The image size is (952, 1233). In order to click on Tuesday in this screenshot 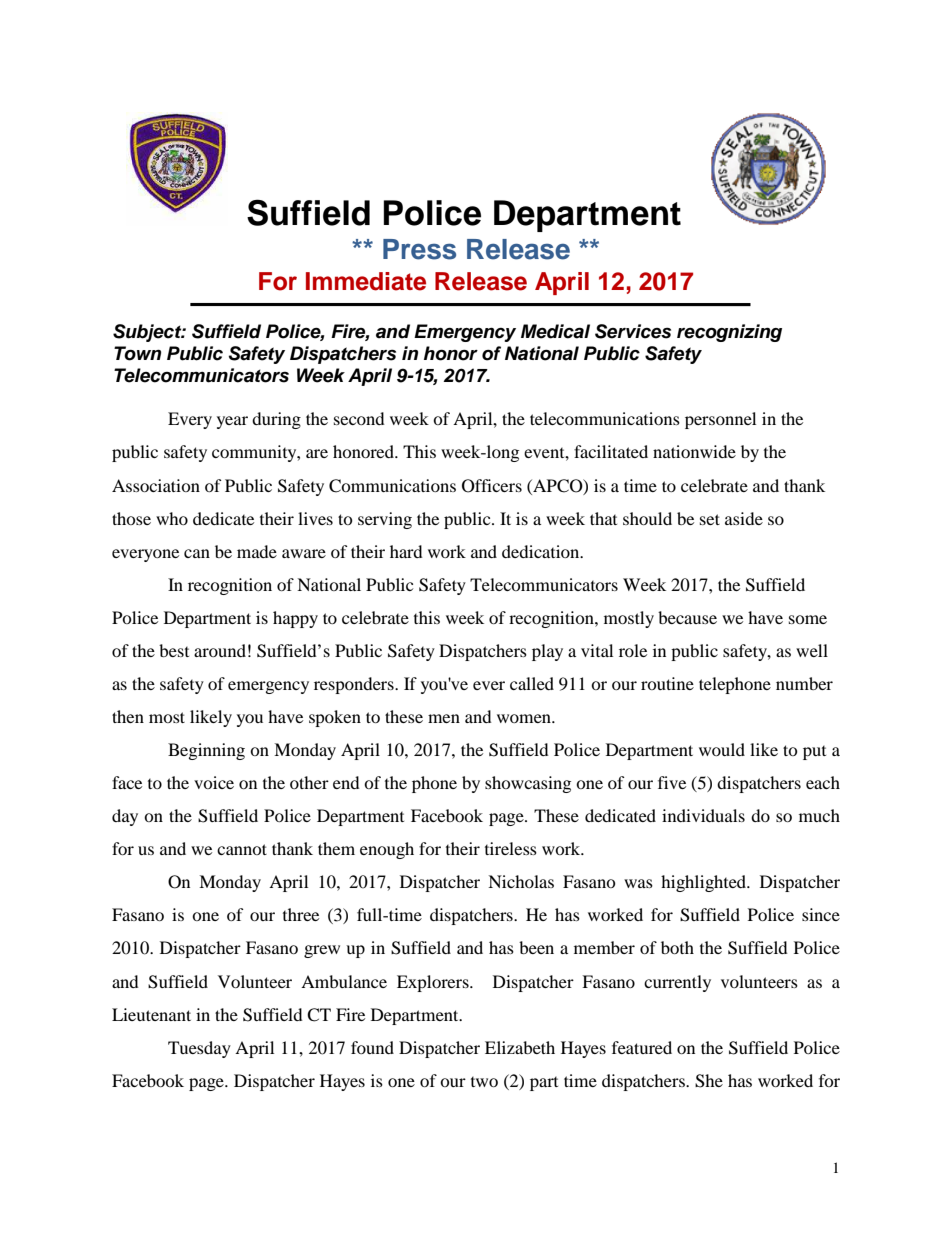, I will do `click(199, 1049)`.
